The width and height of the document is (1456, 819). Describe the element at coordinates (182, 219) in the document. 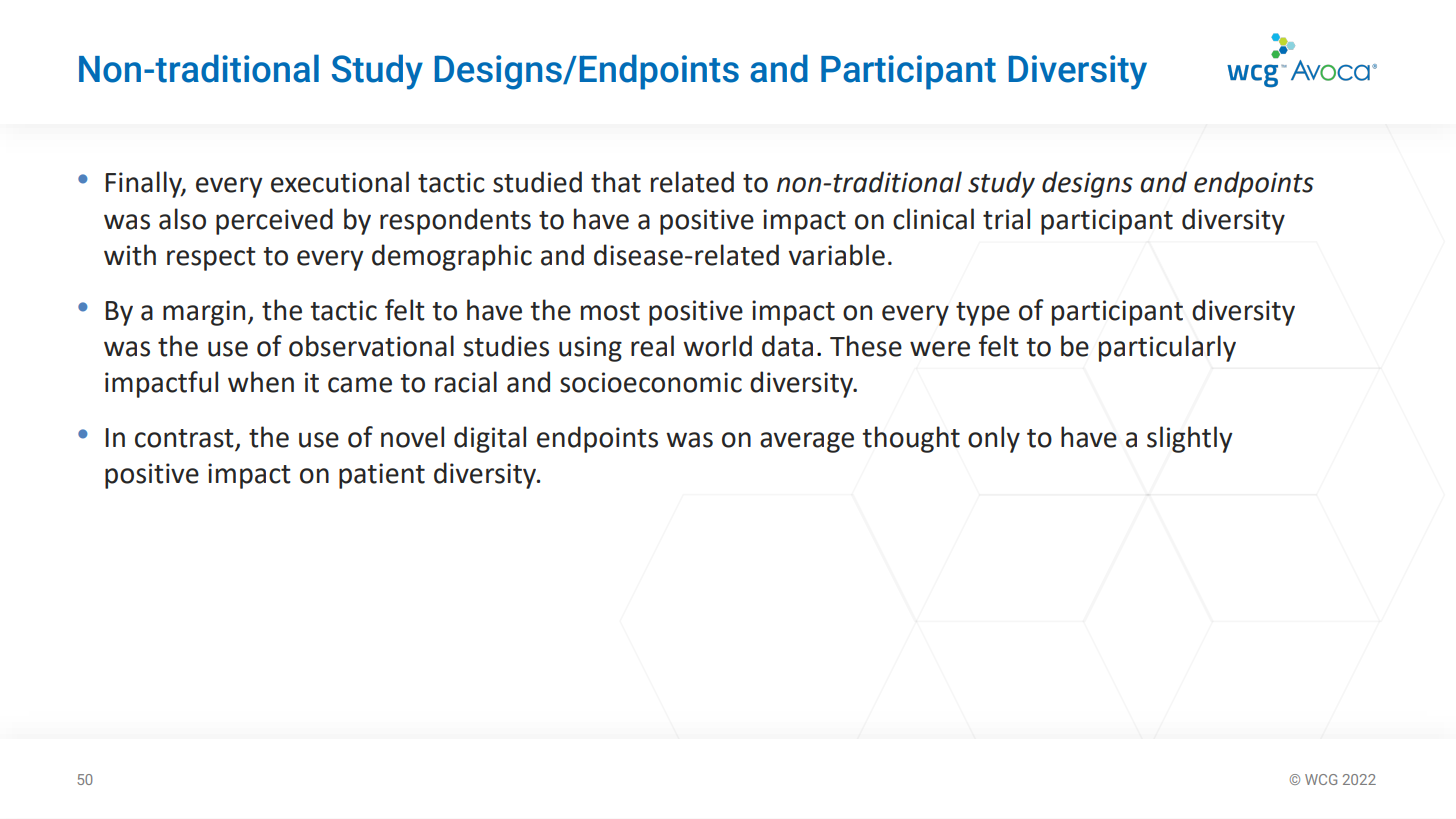

I see `also` at that location.
